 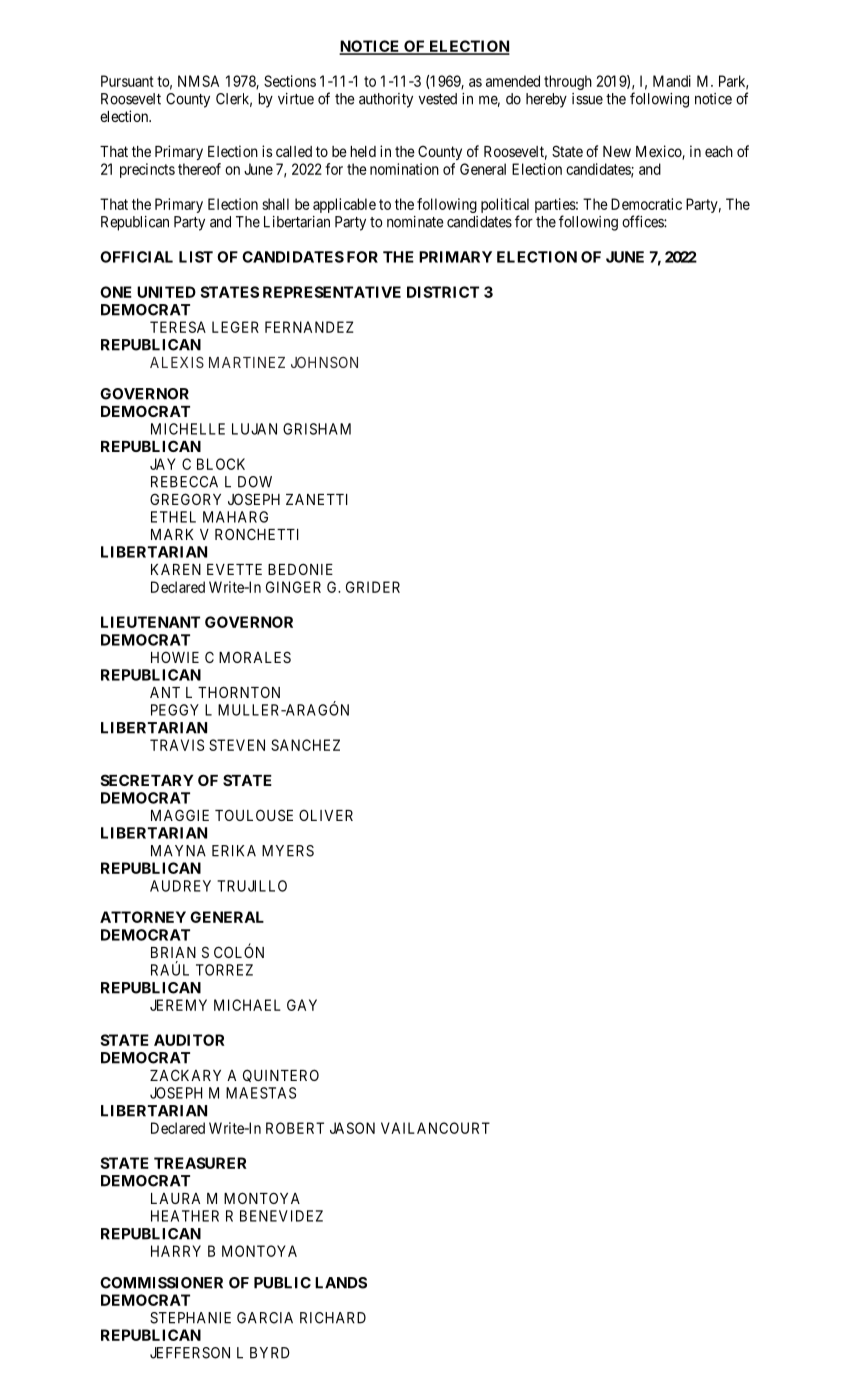 What do you see at coordinates (617, 151) in the image?
I see `New` at bounding box center [617, 151].
